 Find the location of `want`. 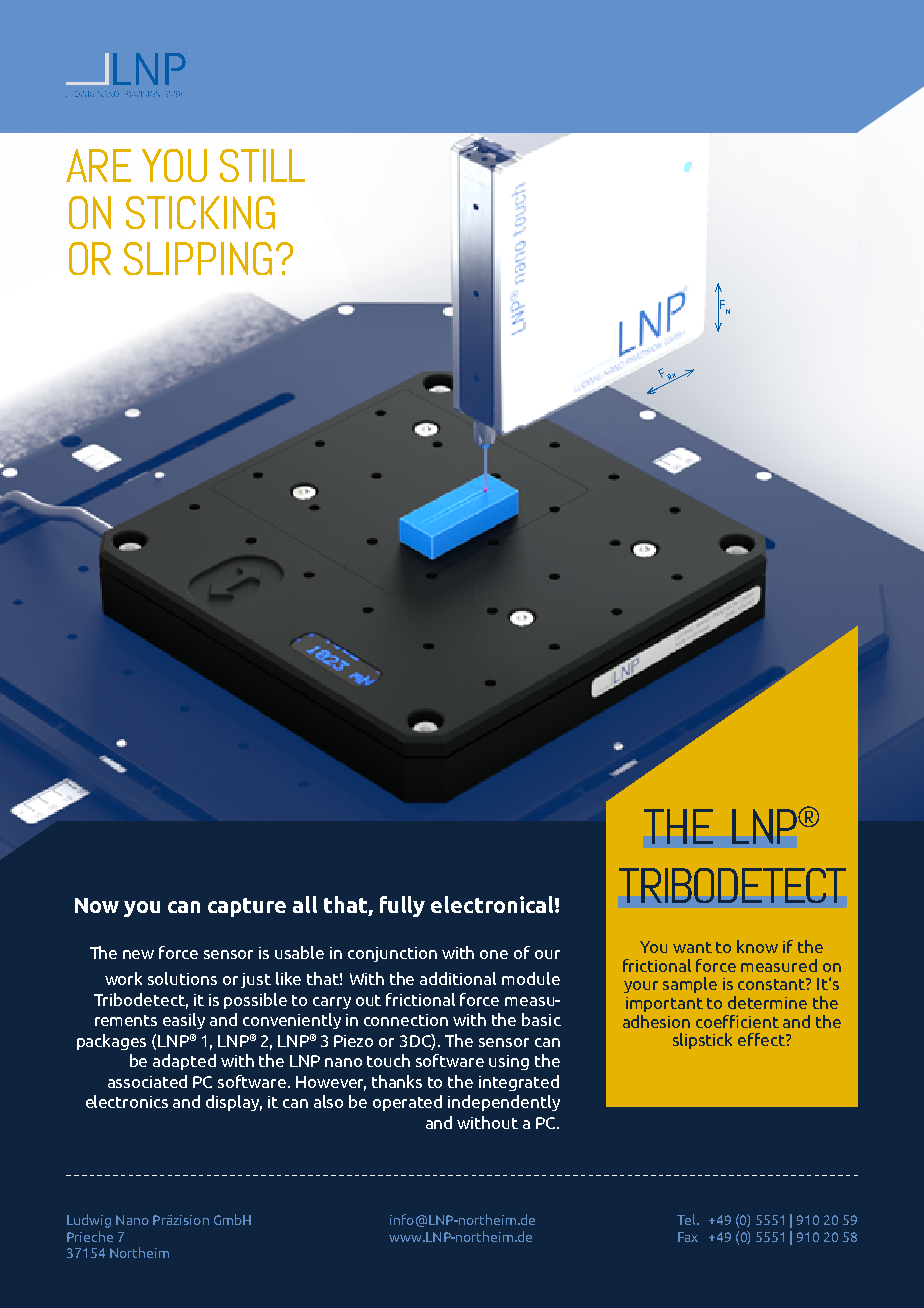

want is located at coordinates (692, 947).
